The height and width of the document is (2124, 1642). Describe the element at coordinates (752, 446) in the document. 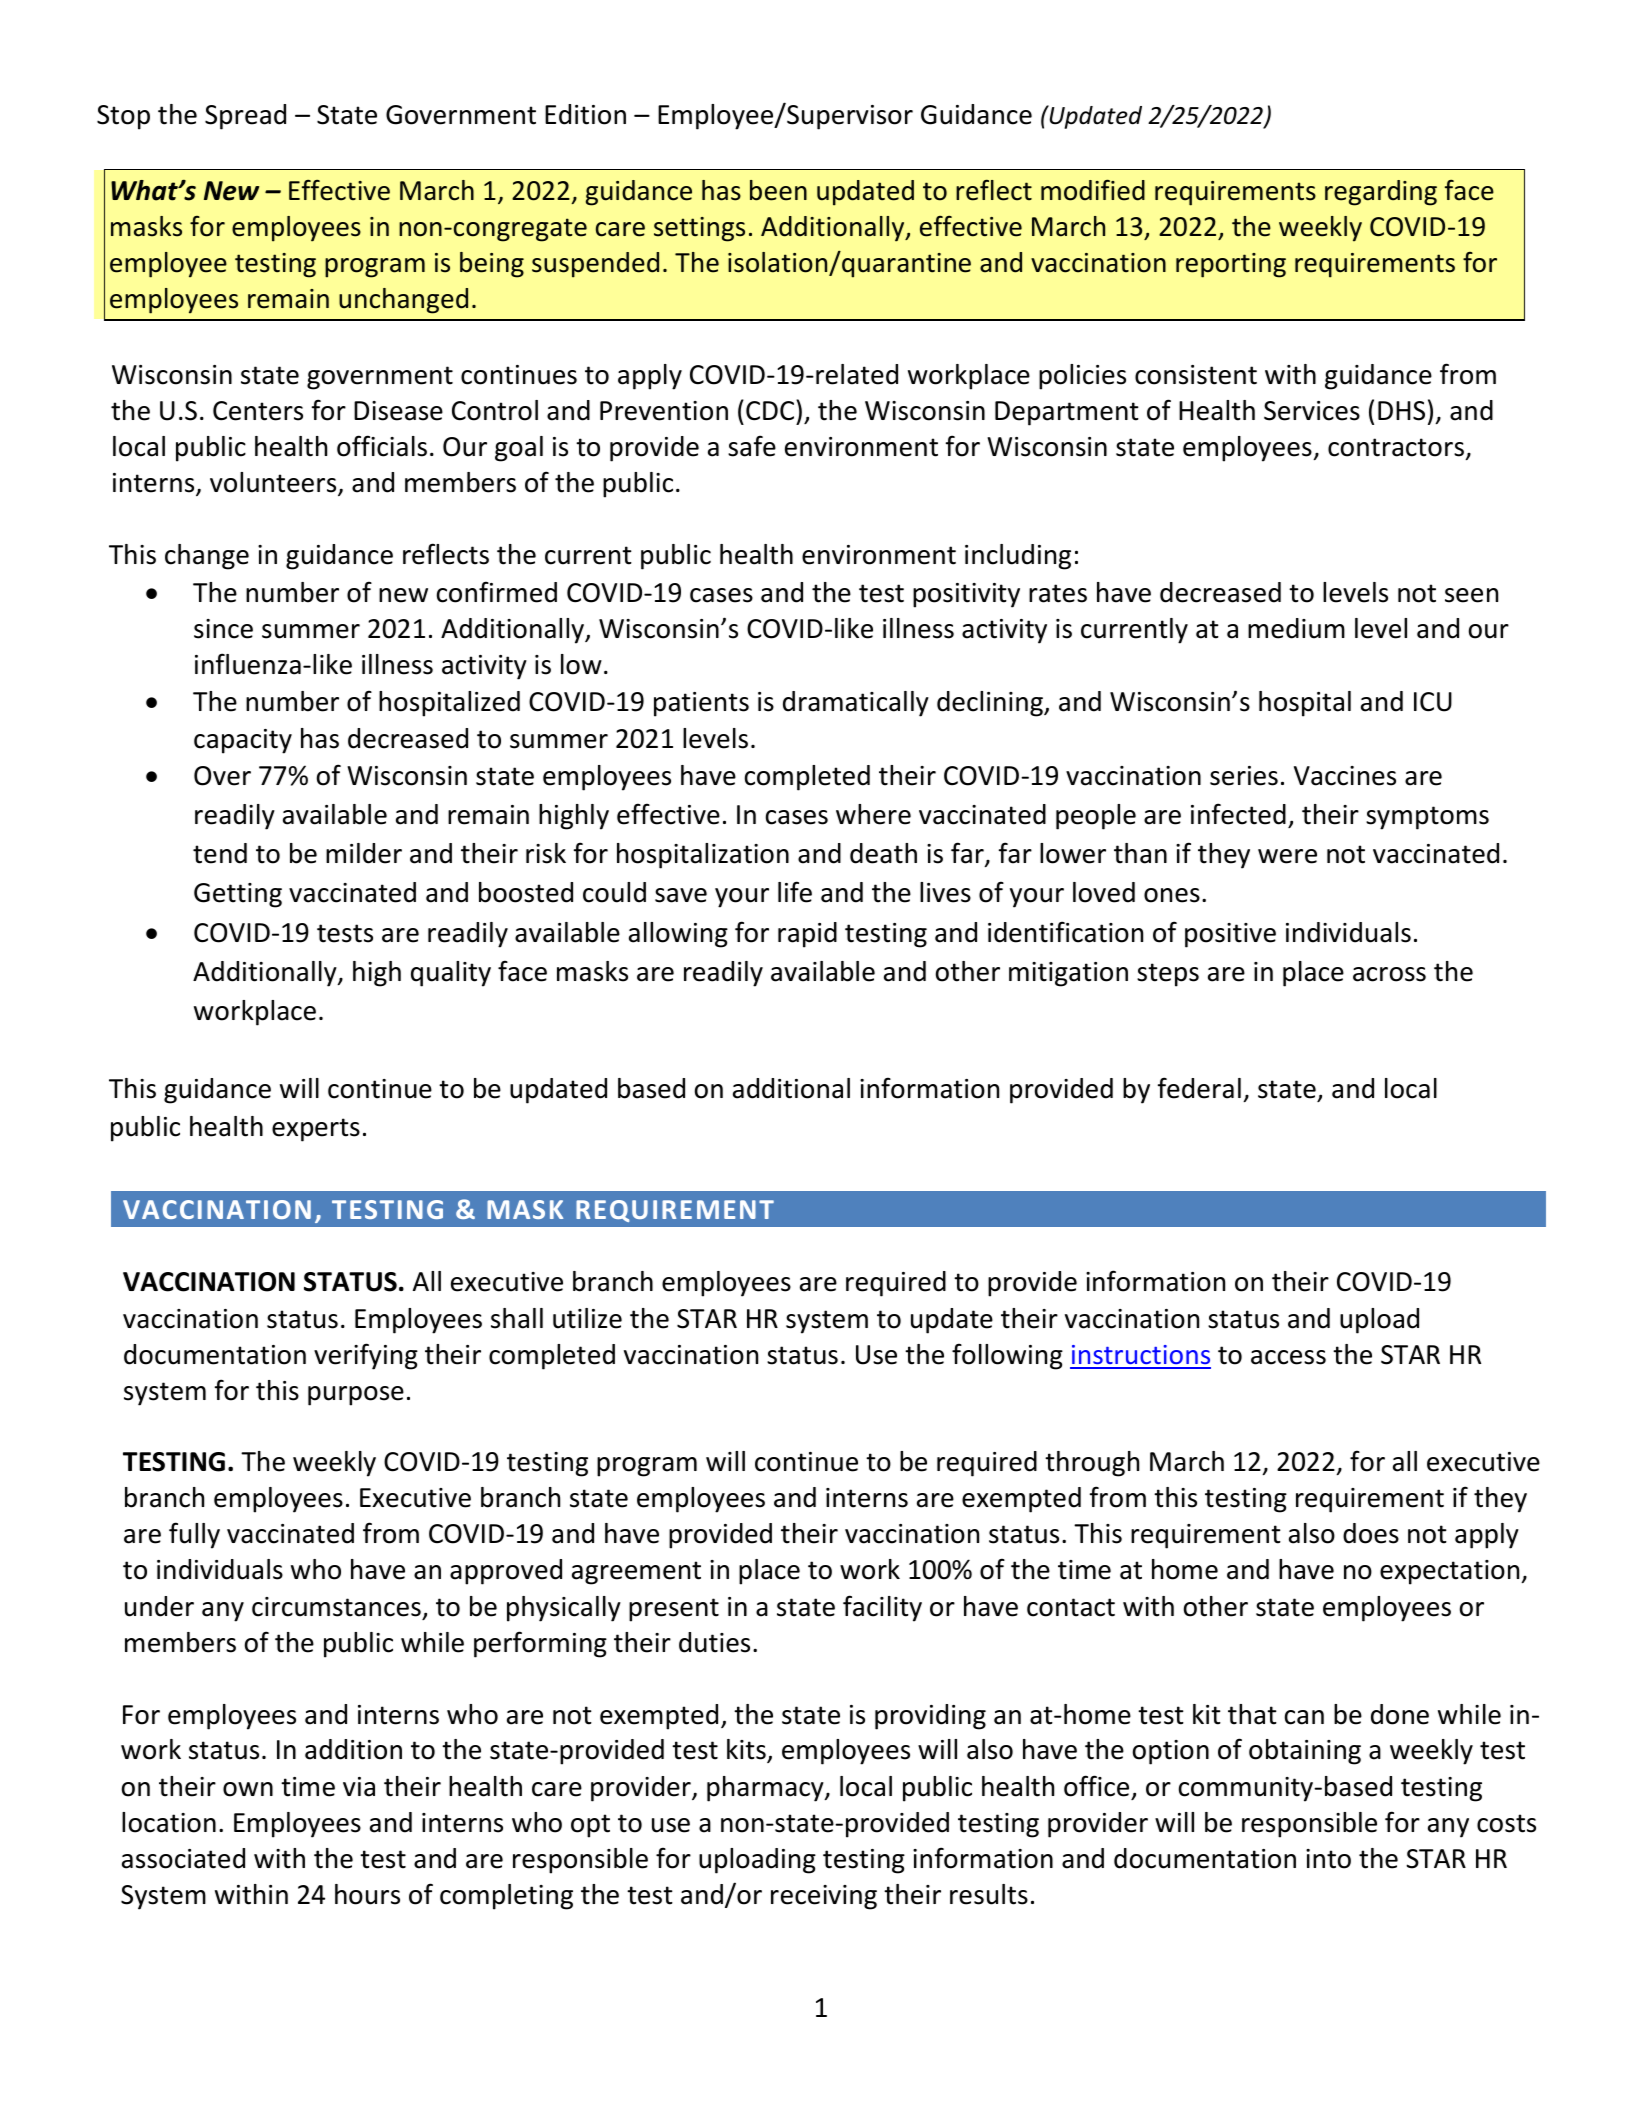

I see `safe` at that location.
